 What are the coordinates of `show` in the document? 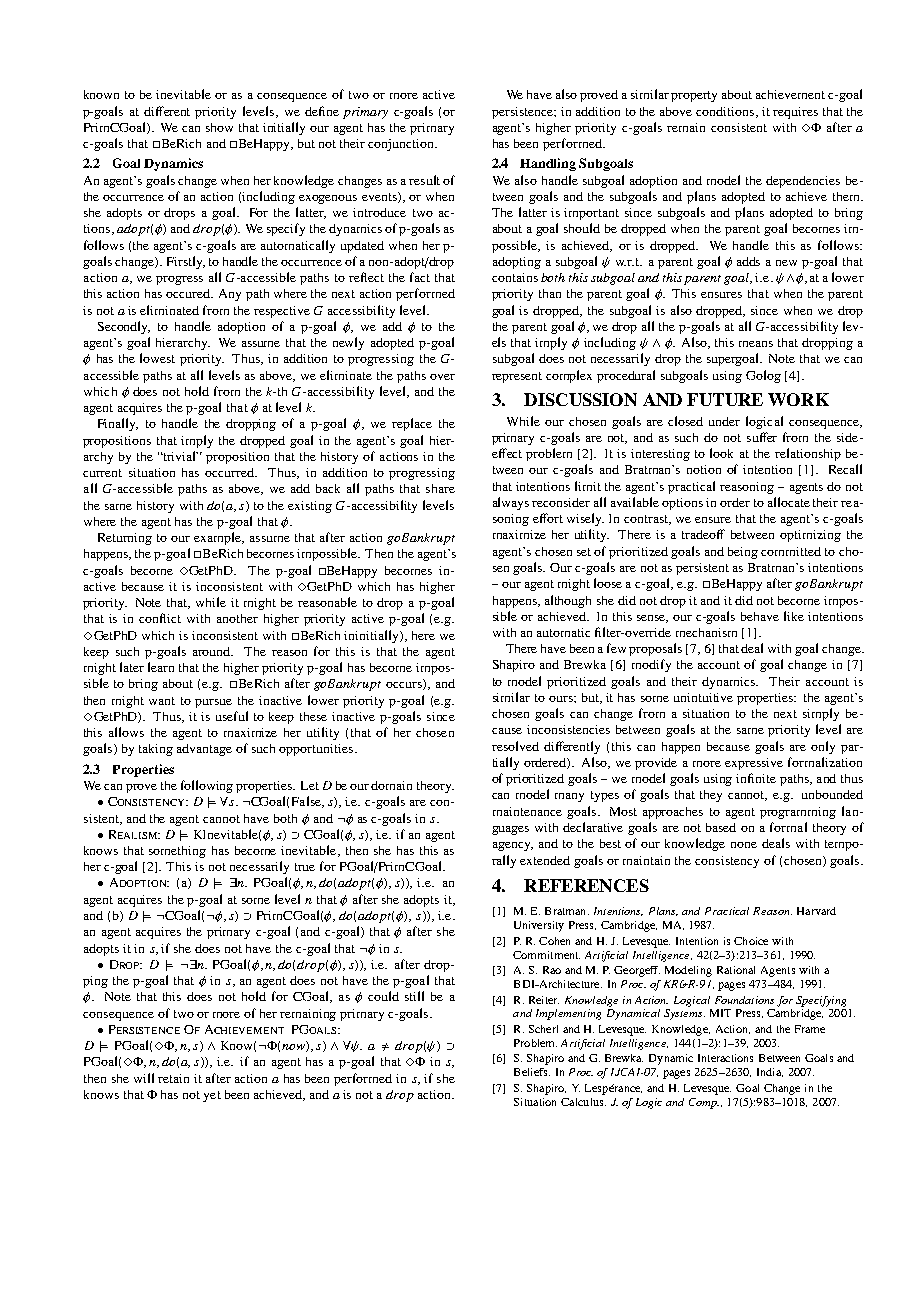 It's located at (219, 127).
